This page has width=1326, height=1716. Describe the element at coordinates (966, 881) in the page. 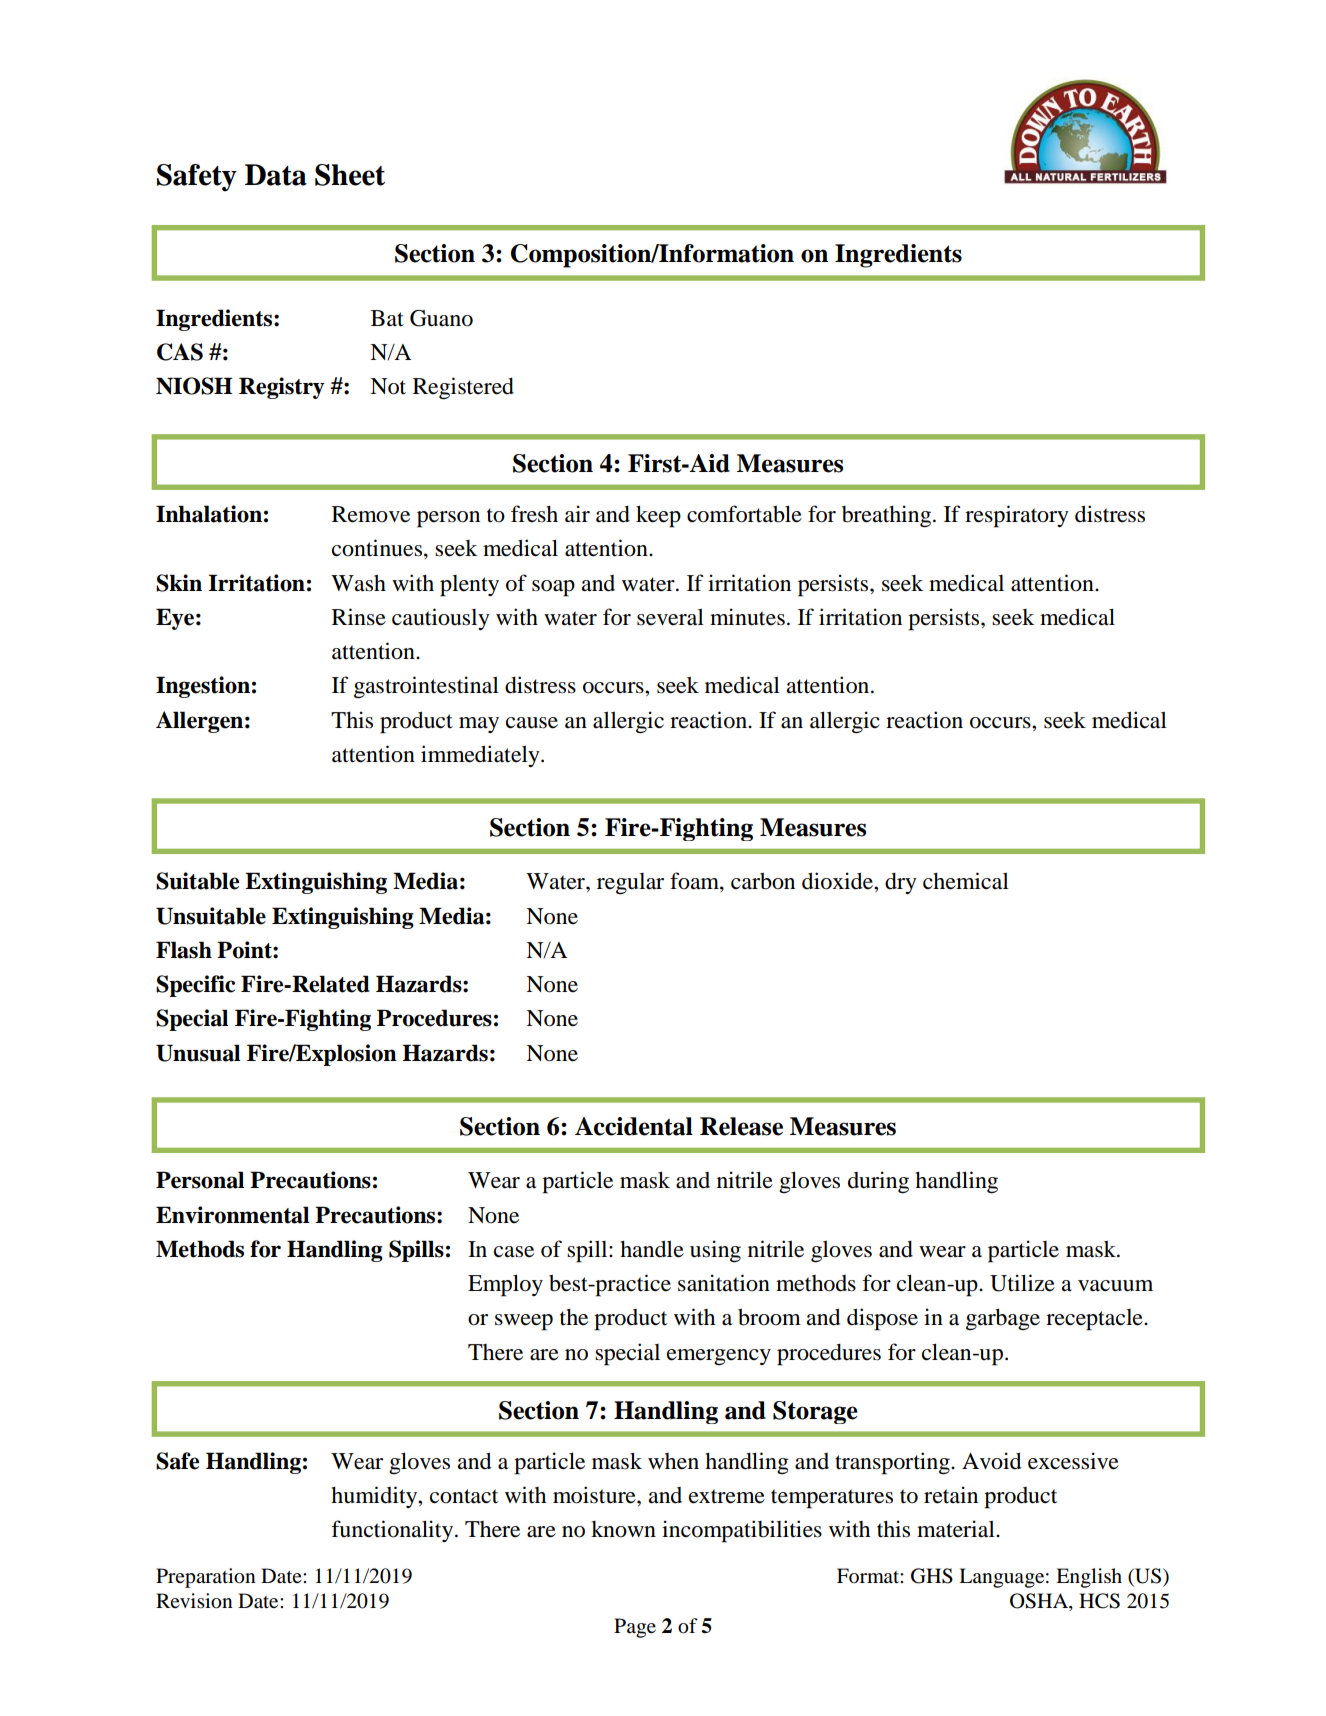

I see `chemical` at that location.
